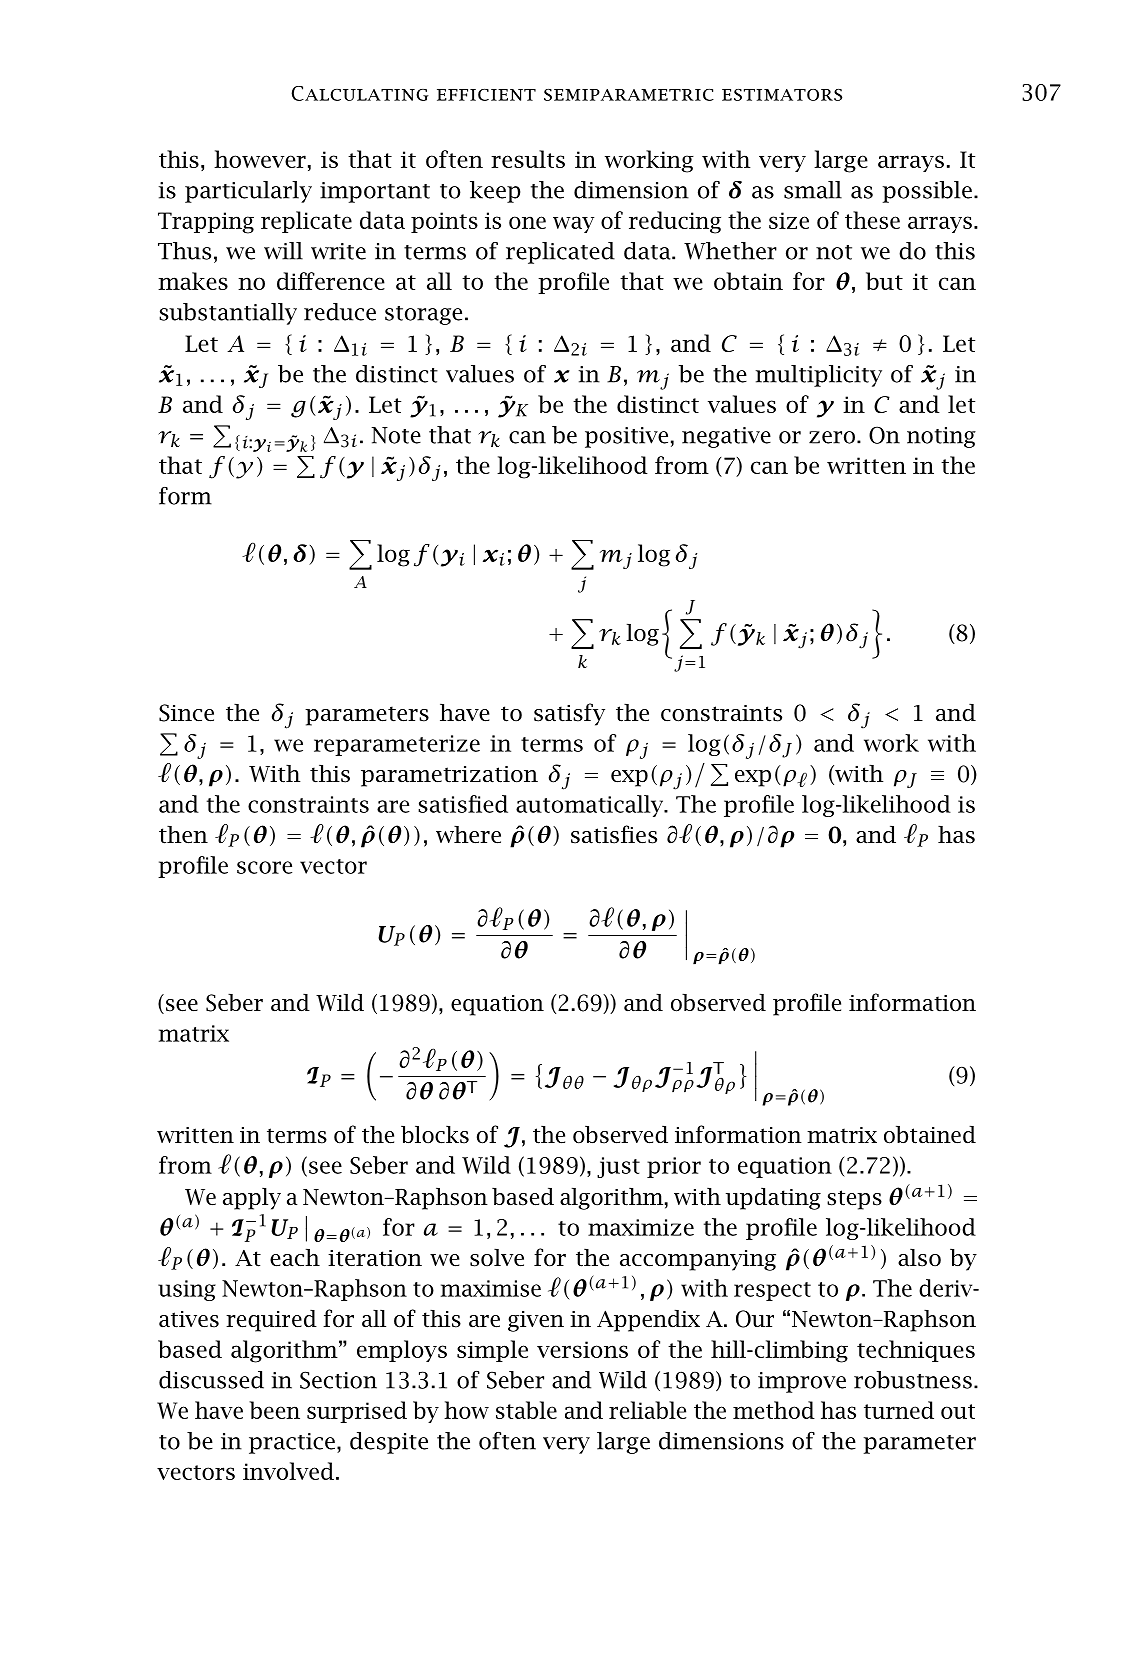 This screenshot has width=1145, height=1673. Describe the element at coordinates (186, 713) in the screenshot. I see `Since` at that location.
